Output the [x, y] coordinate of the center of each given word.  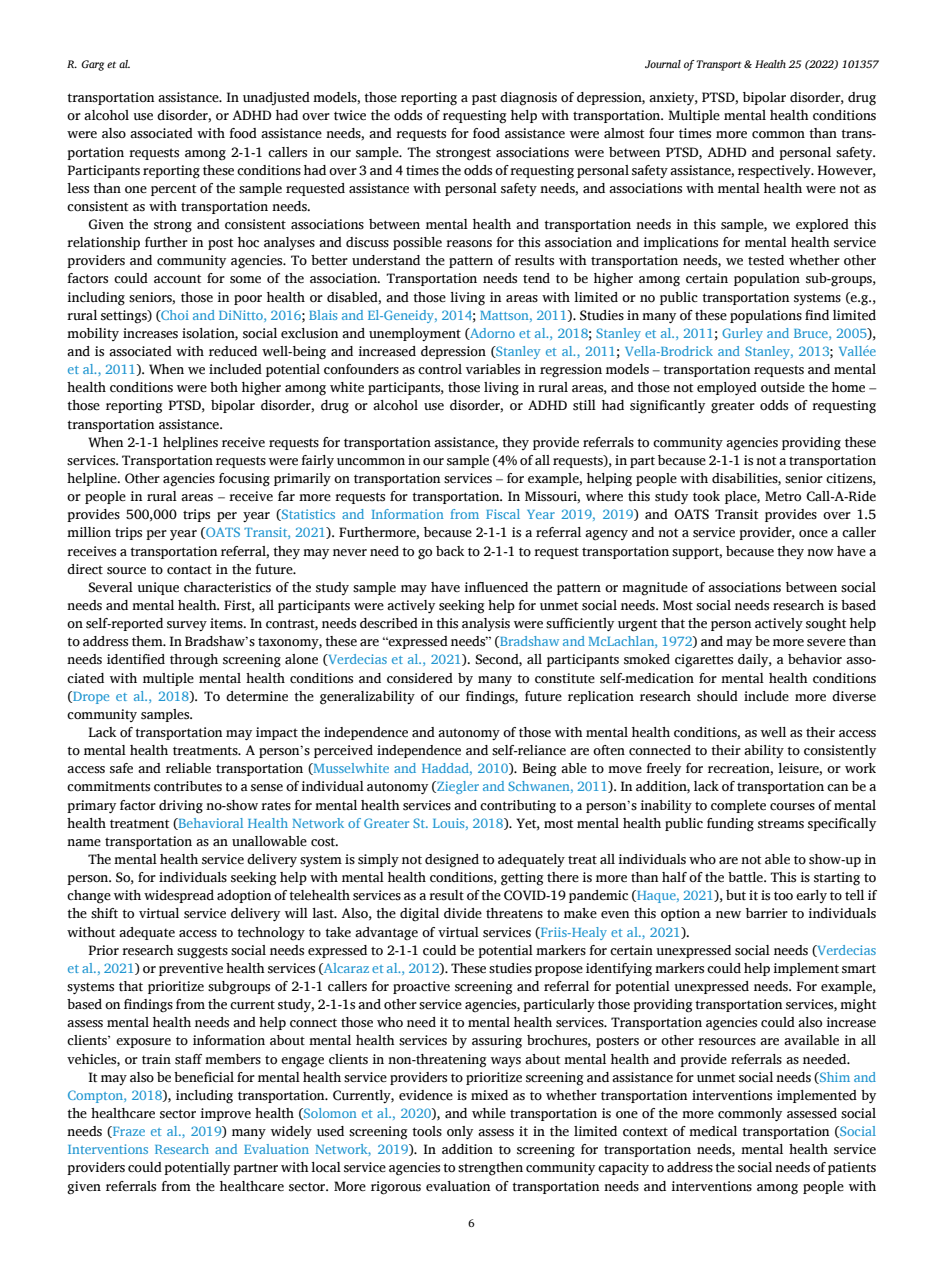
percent [173, 190]
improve [225, 1114]
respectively [775, 171]
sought [826, 625]
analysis [486, 624]
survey [187, 626]
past [484, 99]
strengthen [490, 1169]
